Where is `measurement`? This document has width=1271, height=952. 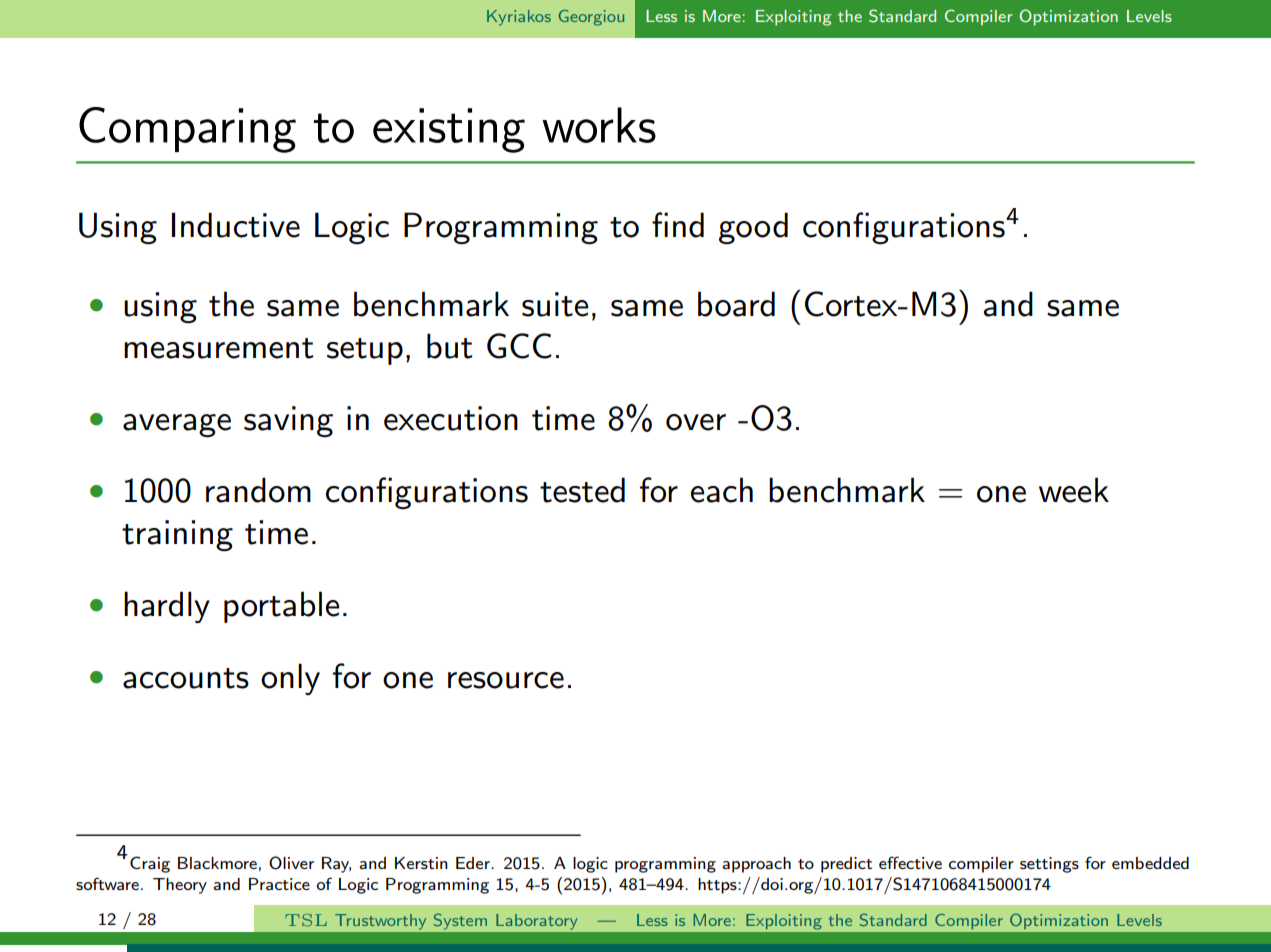
measurement is located at coordinates (219, 348).
